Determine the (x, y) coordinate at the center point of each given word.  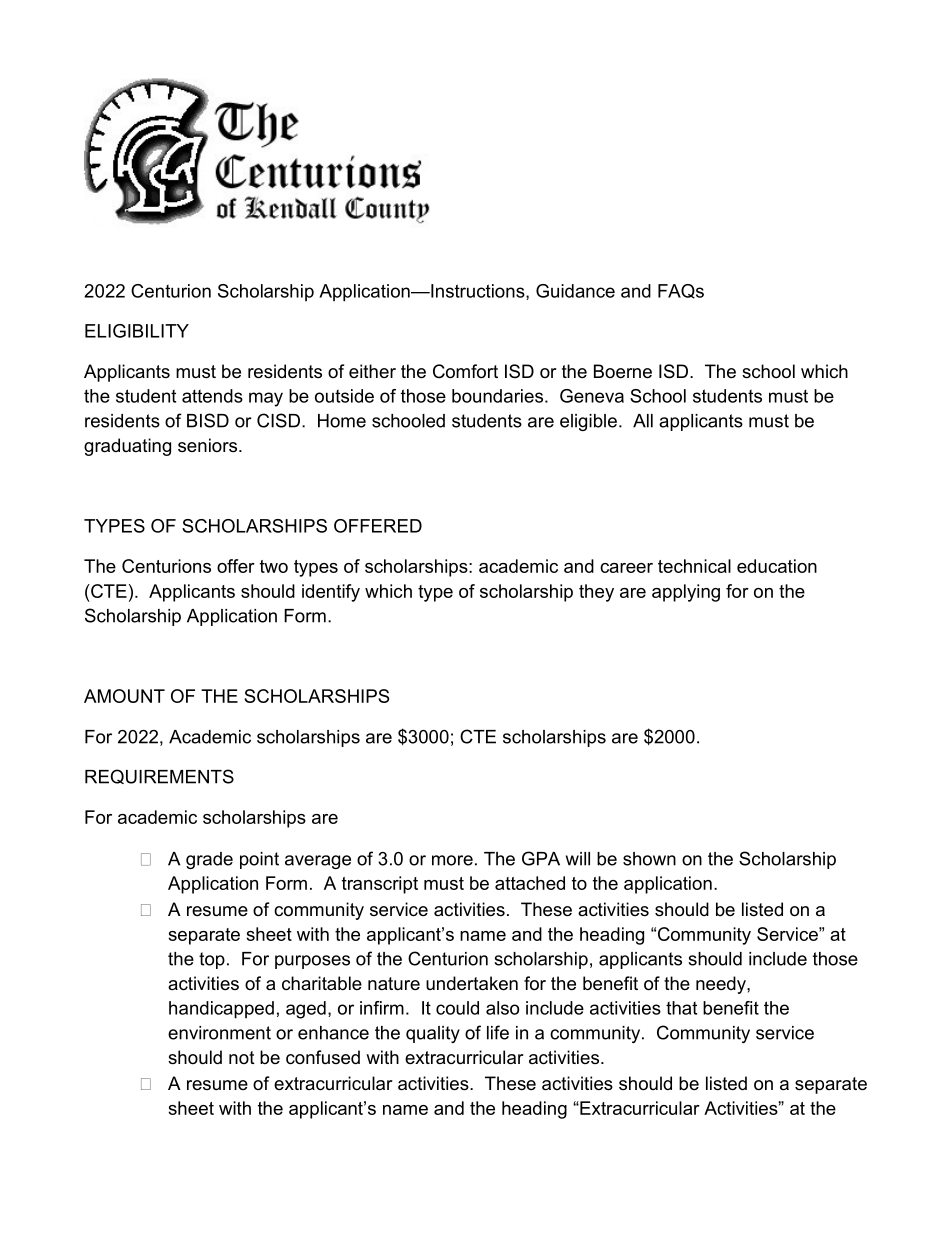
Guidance (575, 291)
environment (219, 1033)
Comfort (465, 371)
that (681, 1008)
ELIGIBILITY (137, 331)
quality (433, 1034)
